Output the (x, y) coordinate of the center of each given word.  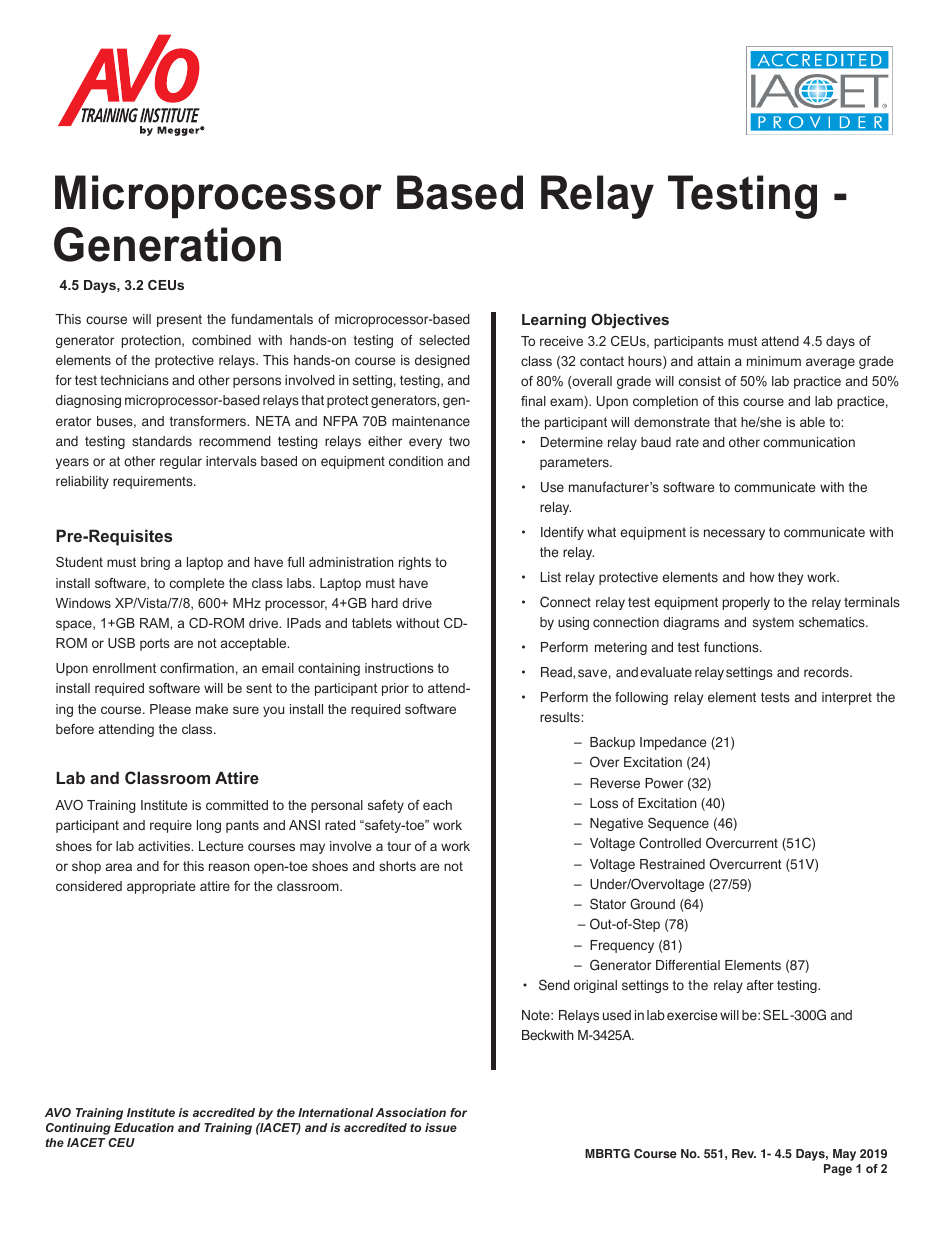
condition (416, 461)
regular (181, 462)
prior (395, 689)
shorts (397, 866)
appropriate (161, 887)
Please (170, 709)
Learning (554, 321)
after (760, 985)
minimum (774, 361)
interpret (847, 698)
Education (144, 1127)
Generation (167, 244)
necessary (734, 534)
